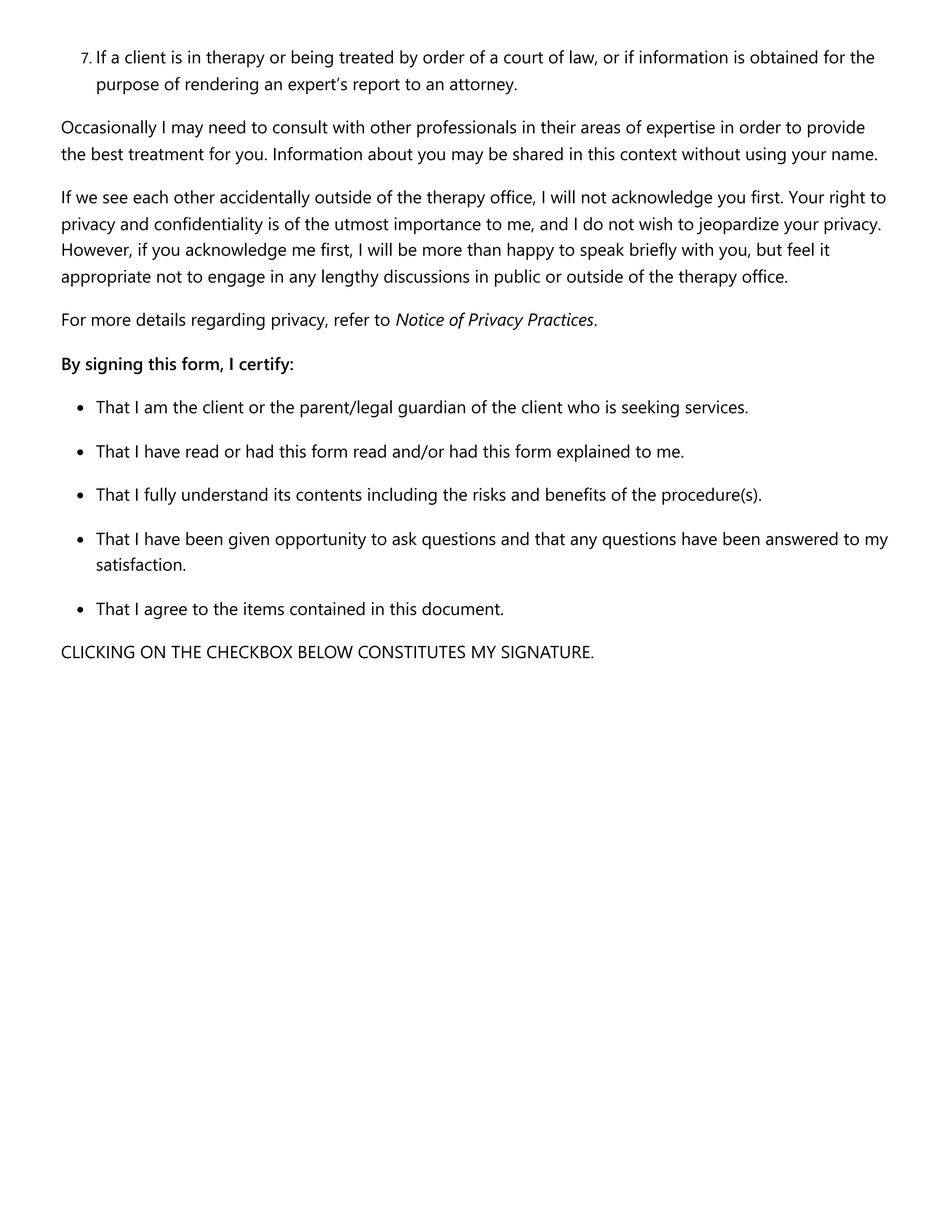  Describe the element at coordinates (161, 319) in the screenshot. I see `details` at that location.
